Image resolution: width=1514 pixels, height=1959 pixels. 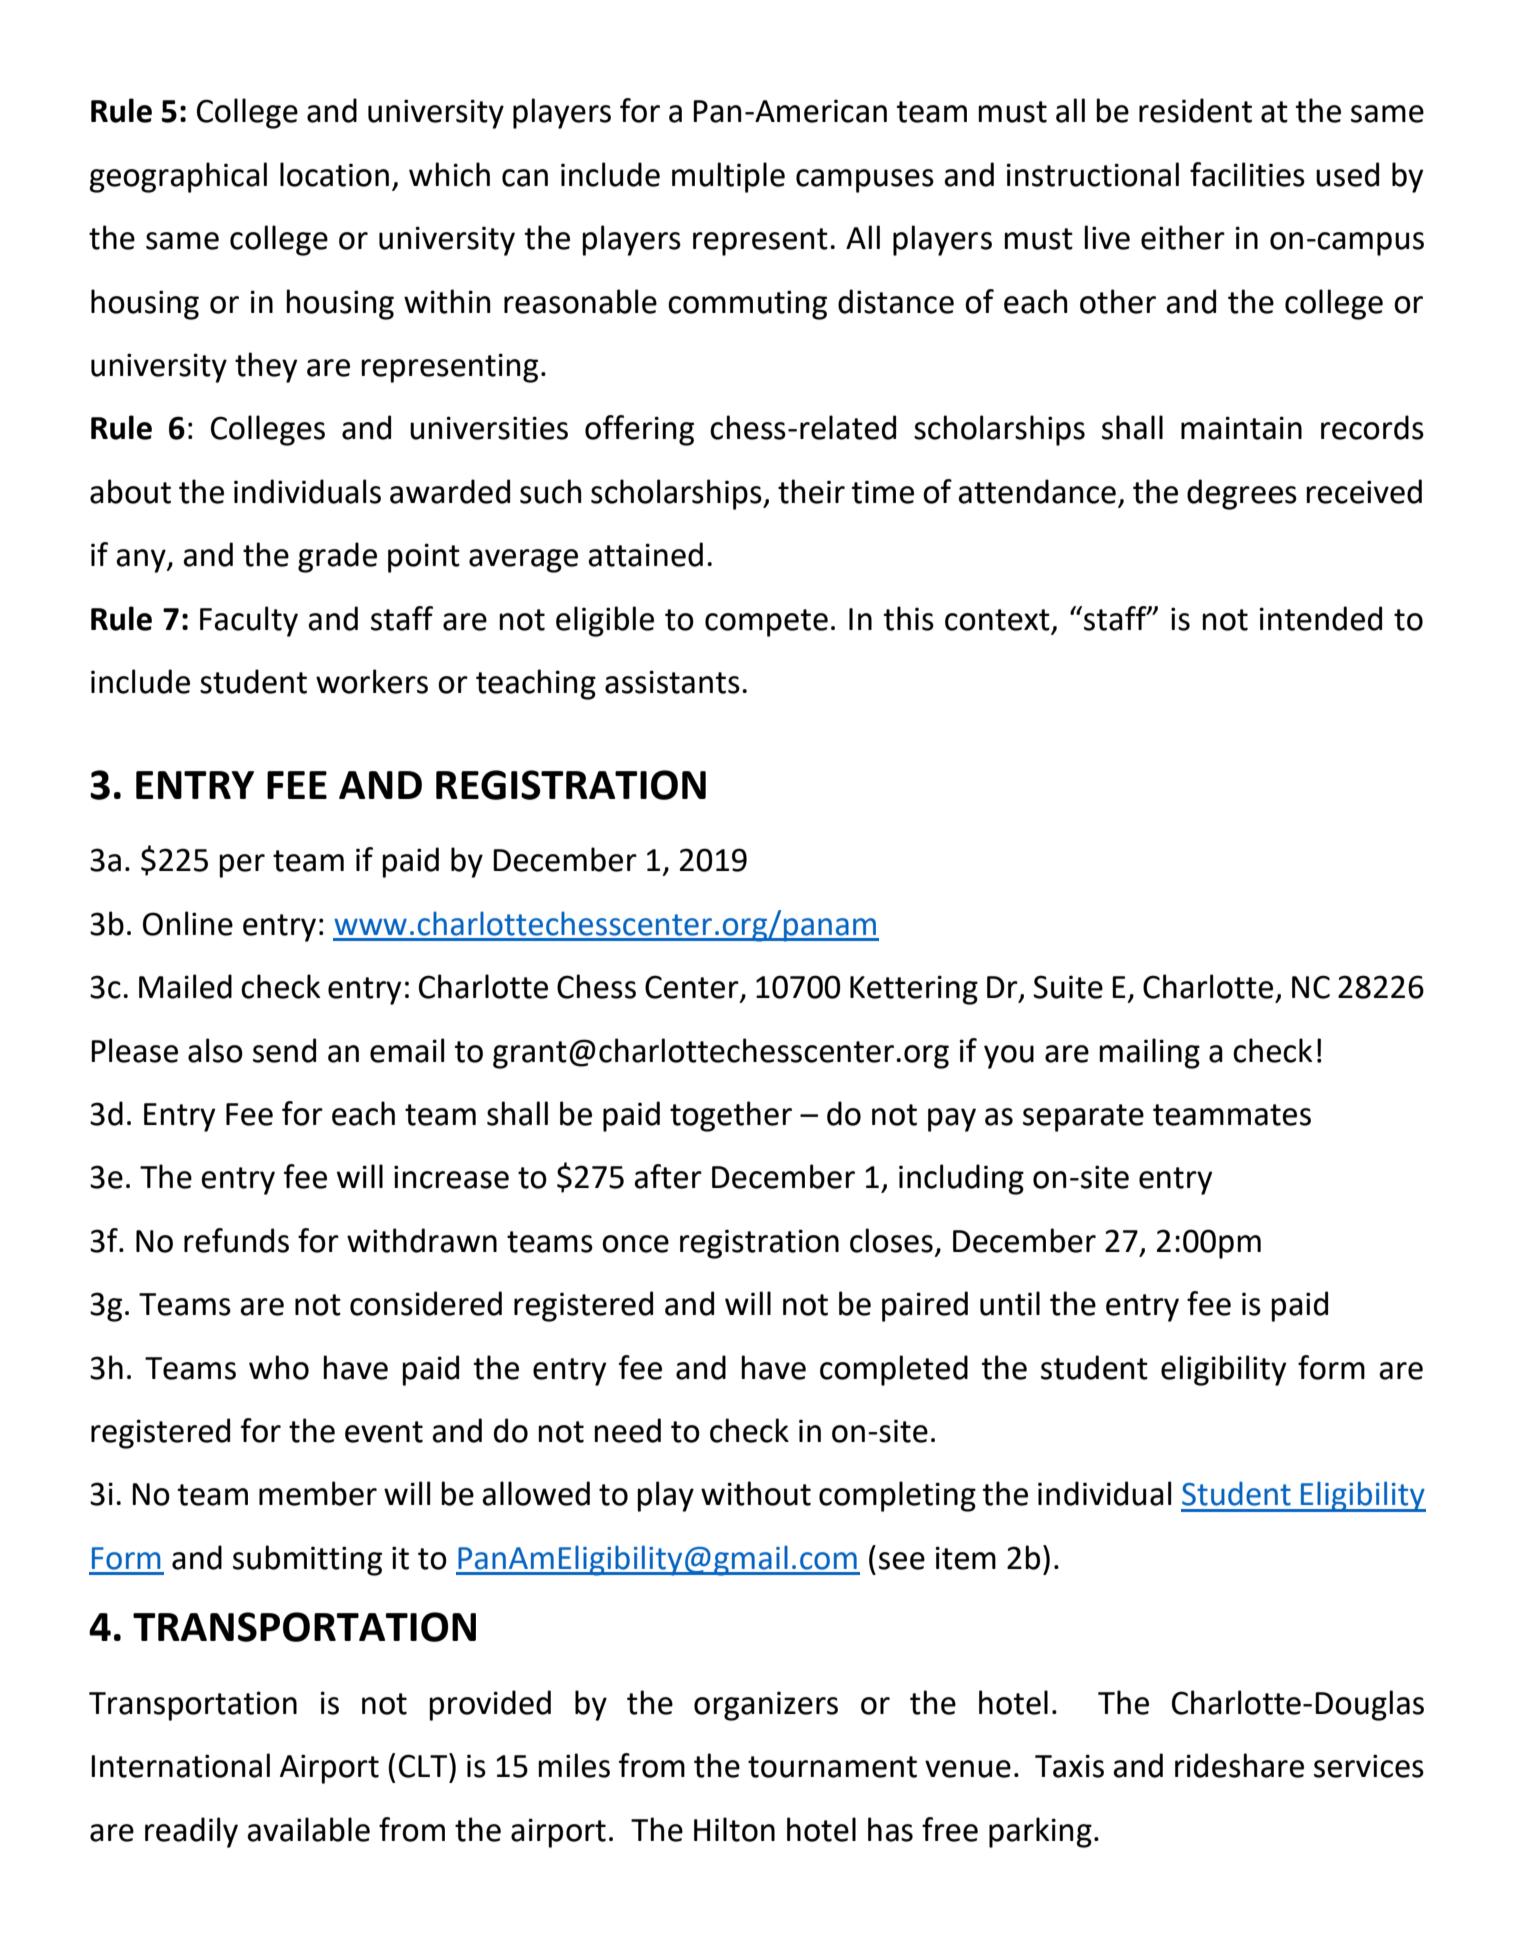 What do you see at coordinates (185, 986) in the screenshot?
I see `Mailed` at bounding box center [185, 986].
